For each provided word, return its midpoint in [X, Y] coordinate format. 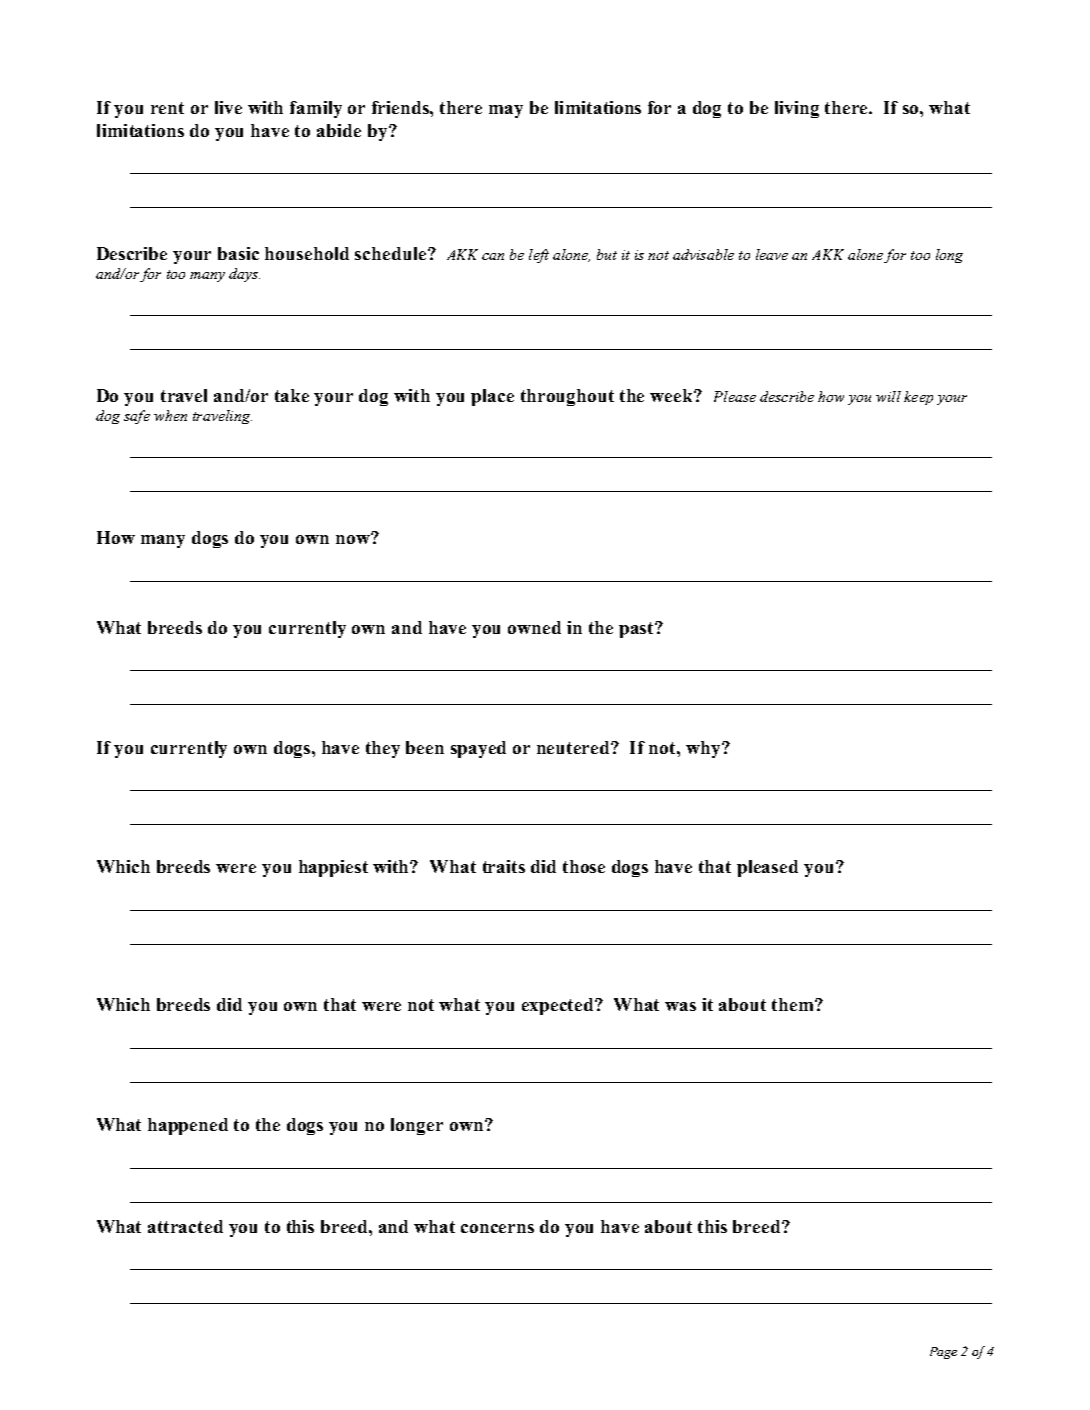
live [228, 107]
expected [559, 1006]
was [680, 1006]
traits [504, 866]
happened [188, 1126]
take [292, 395]
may [506, 111]
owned [534, 627]
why [704, 749]
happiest [333, 868]
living [797, 109]
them [794, 1004]
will [888, 396]
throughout [567, 397]
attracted [185, 1226]
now [354, 538]
